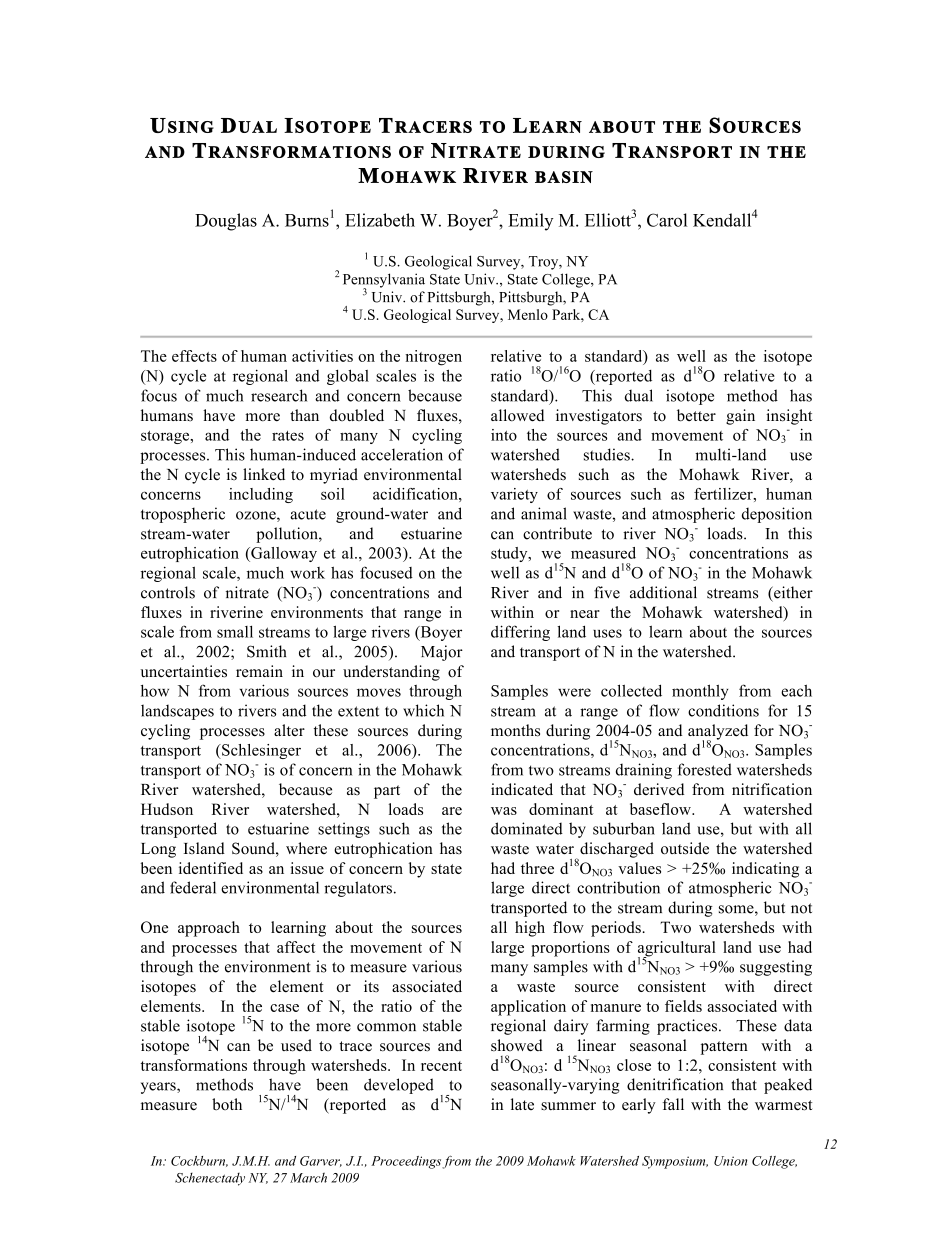 This image has height=1233, width=952. I want to click on Emily, so click(530, 222).
